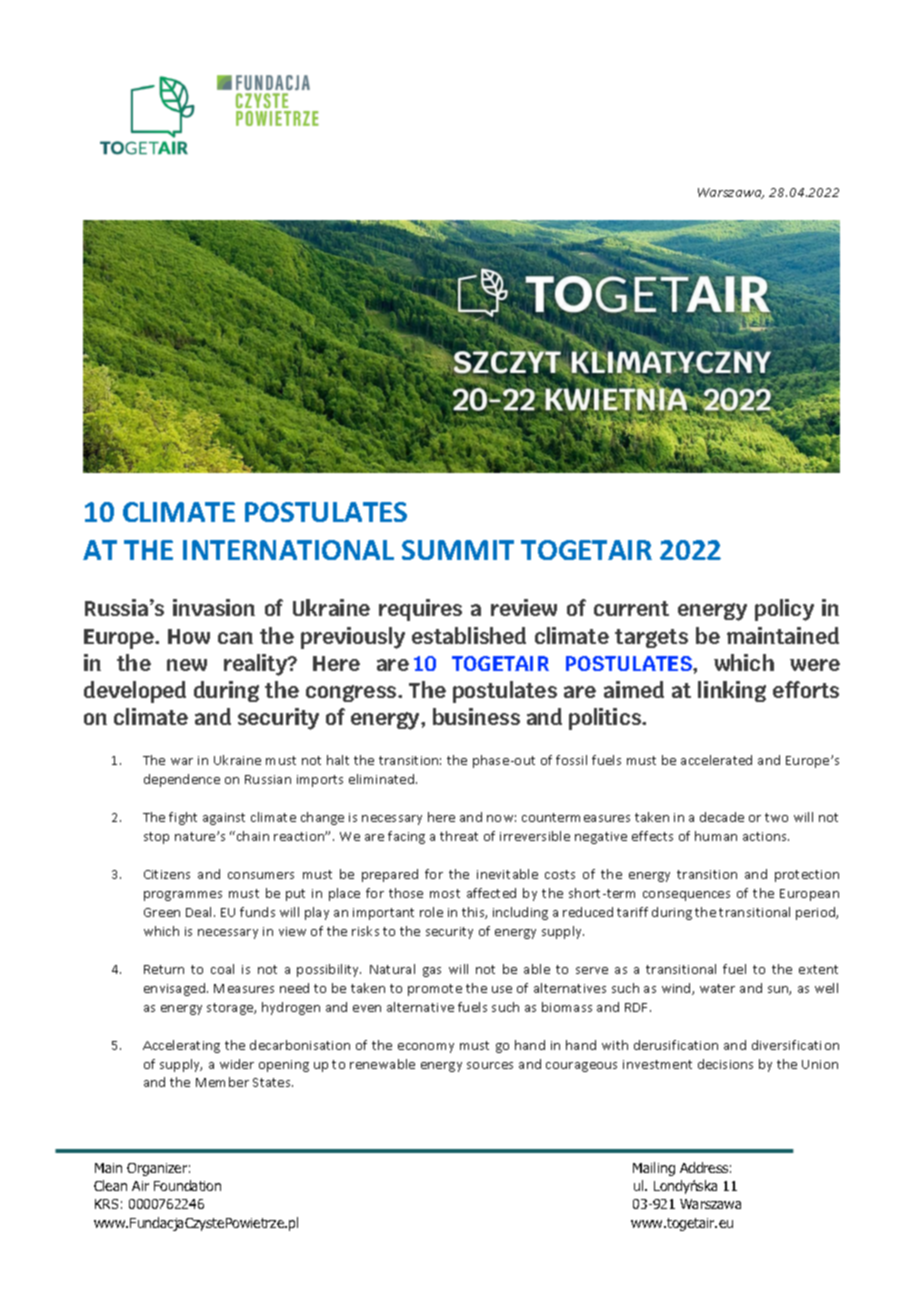 This screenshot has width=924, height=1307. Describe the element at coordinates (187, 1185) in the screenshot. I see `Foundation` at that location.
